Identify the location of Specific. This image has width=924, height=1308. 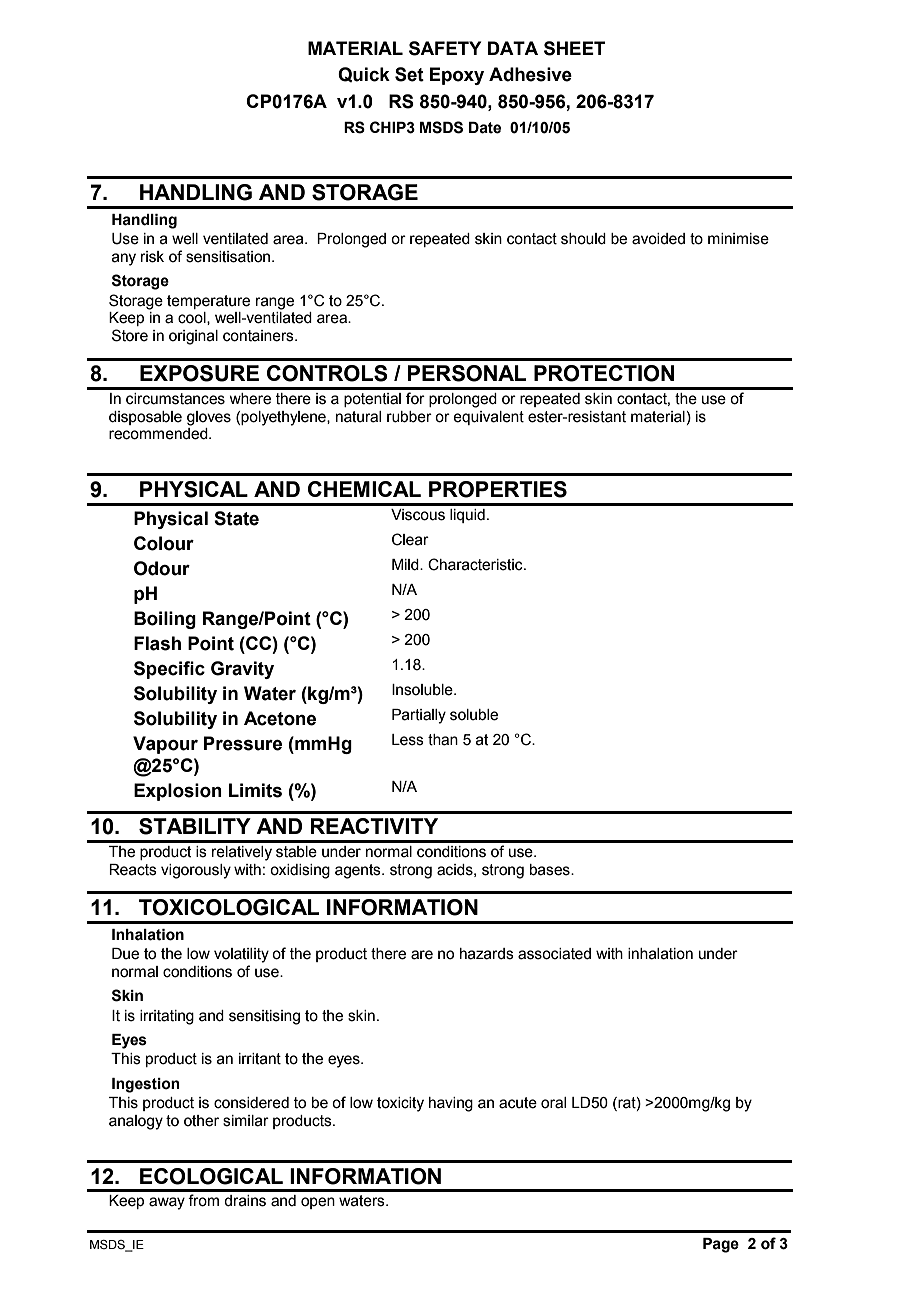
(169, 670).
